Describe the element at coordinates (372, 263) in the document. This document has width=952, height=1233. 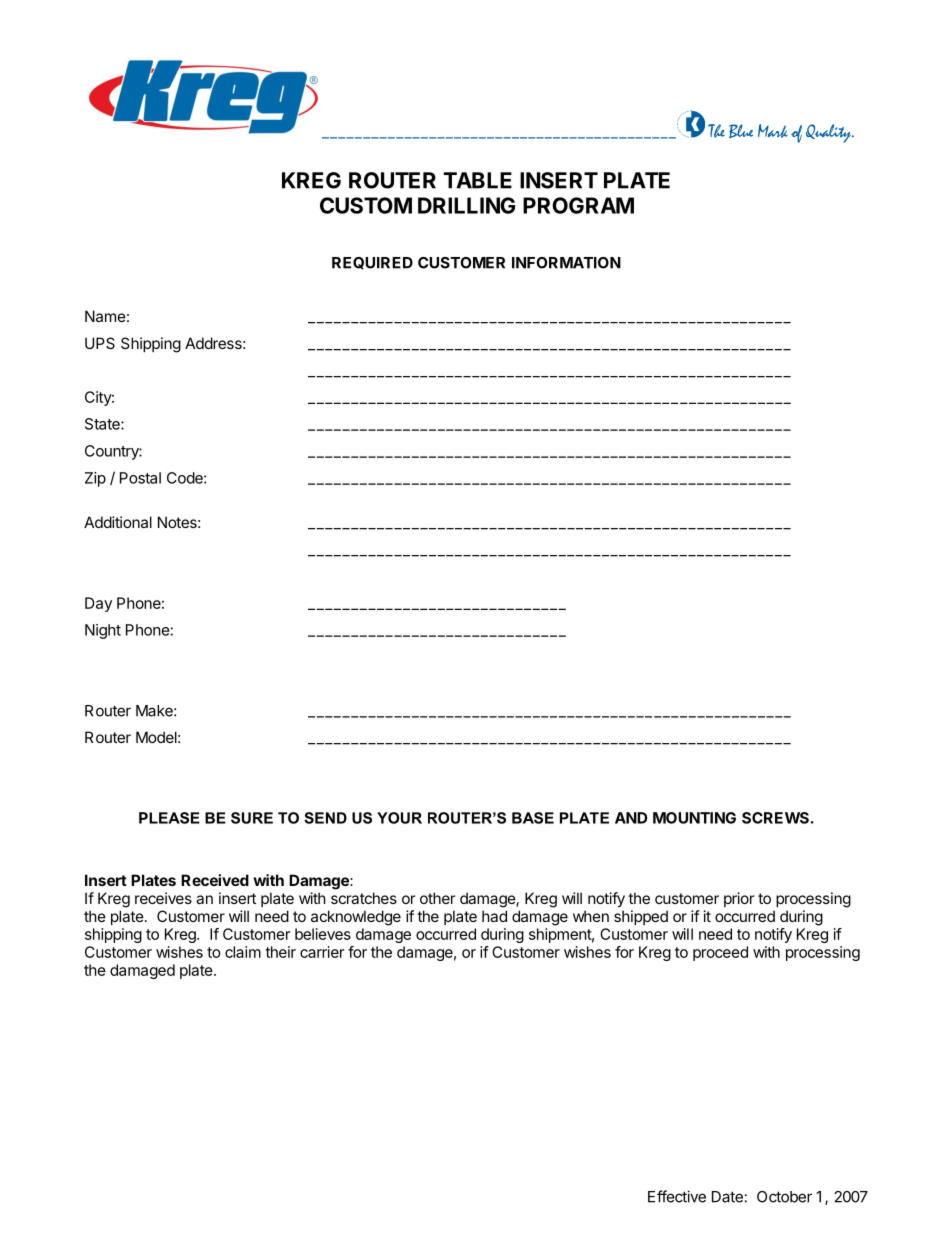
I see `REQUIRED` at that location.
